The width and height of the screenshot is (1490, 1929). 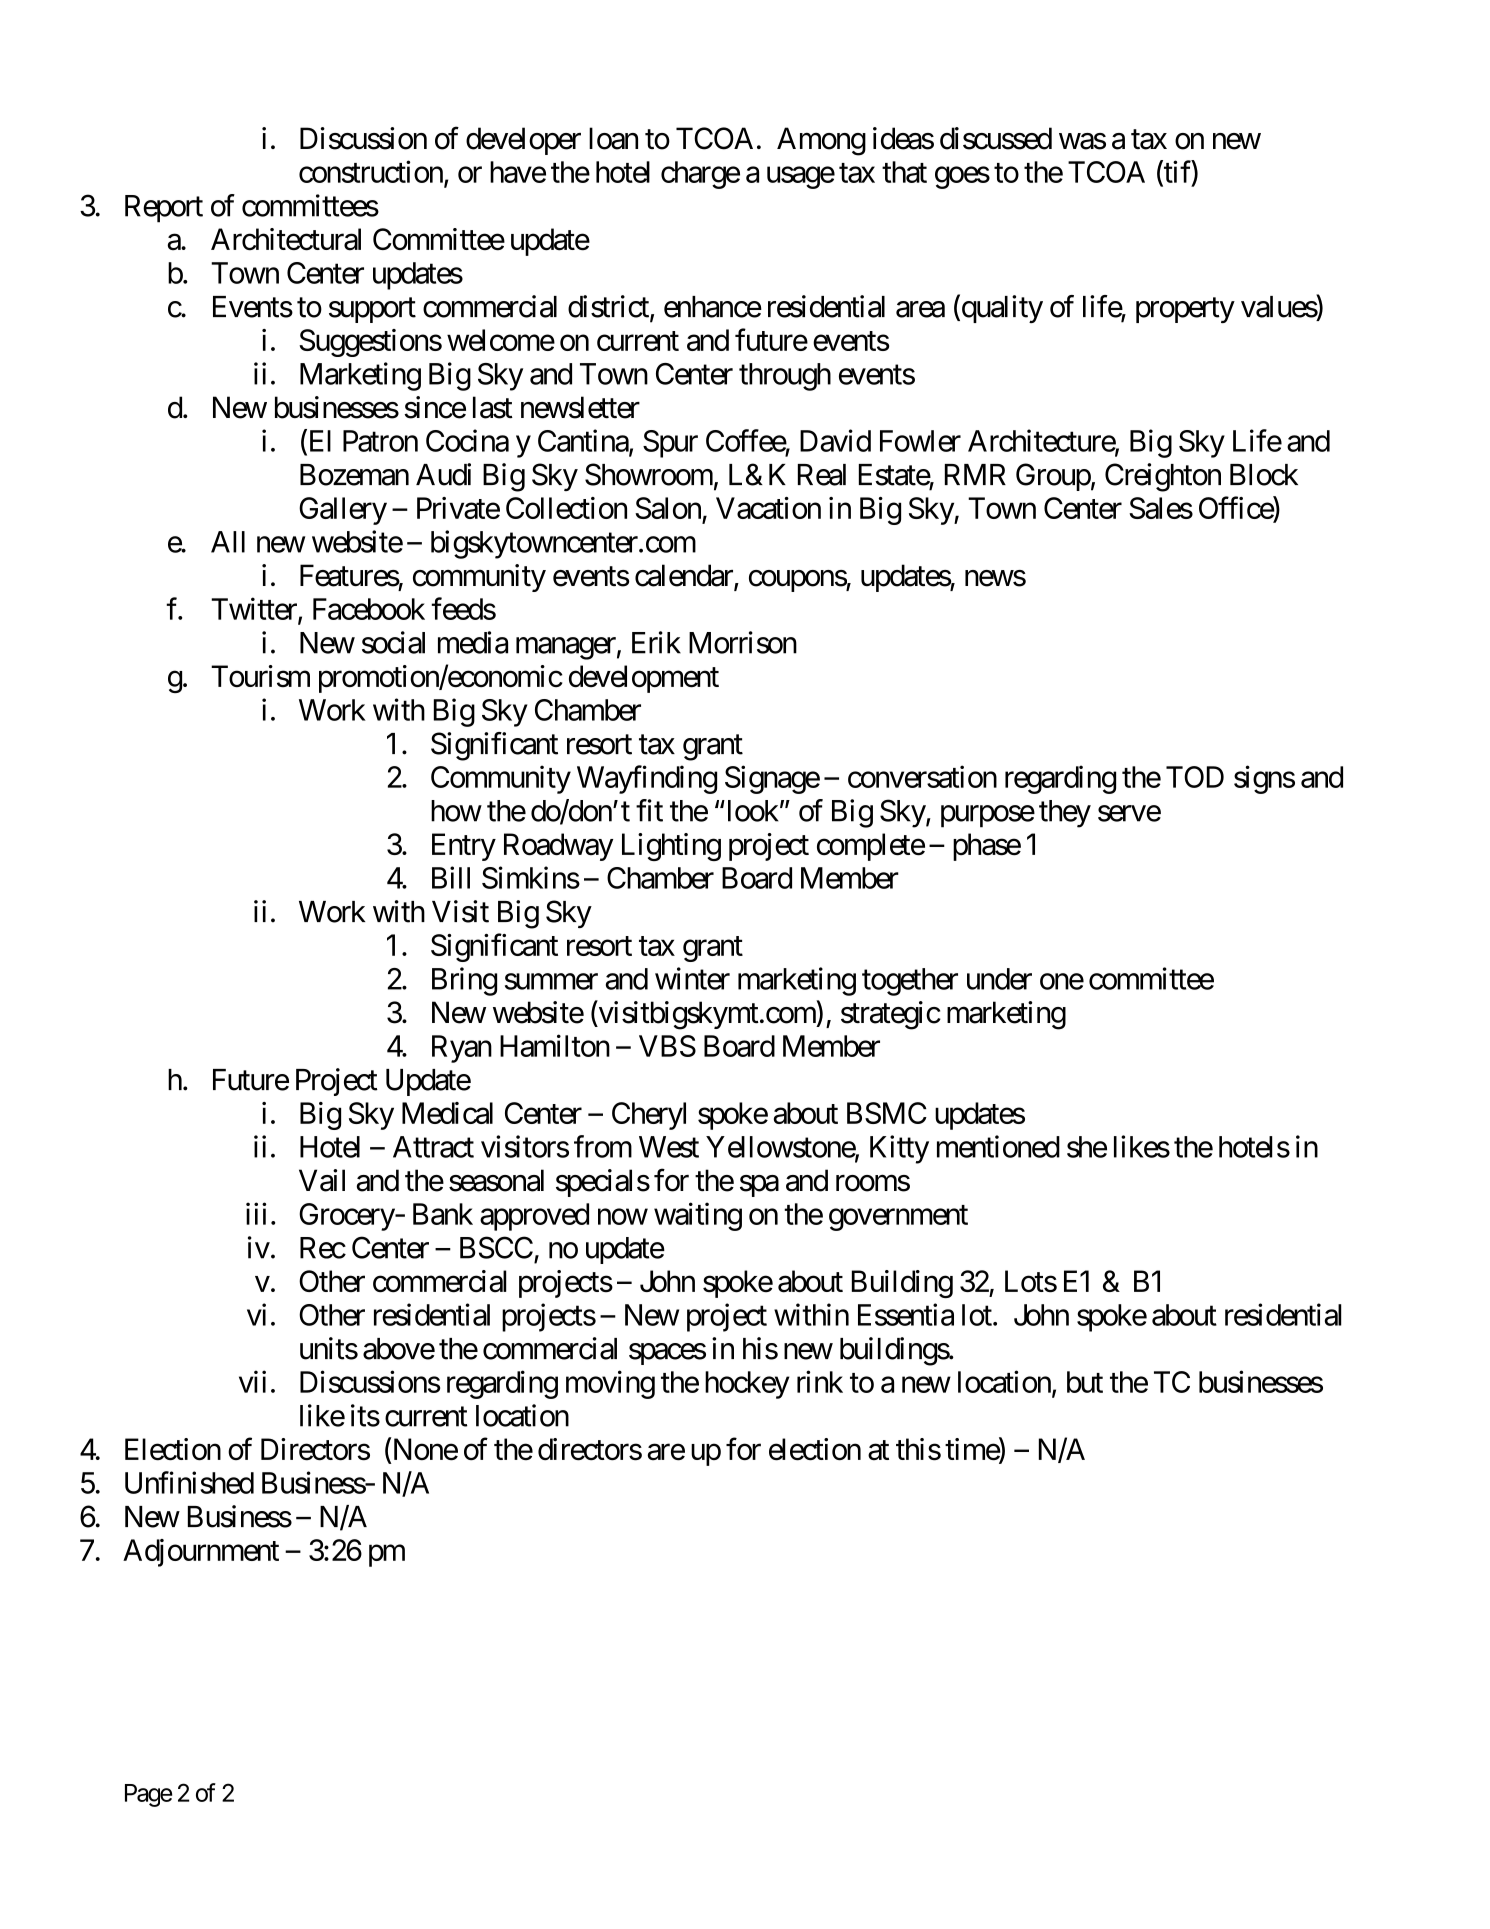 I want to click on Cheryl, so click(x=649, y=1116).
